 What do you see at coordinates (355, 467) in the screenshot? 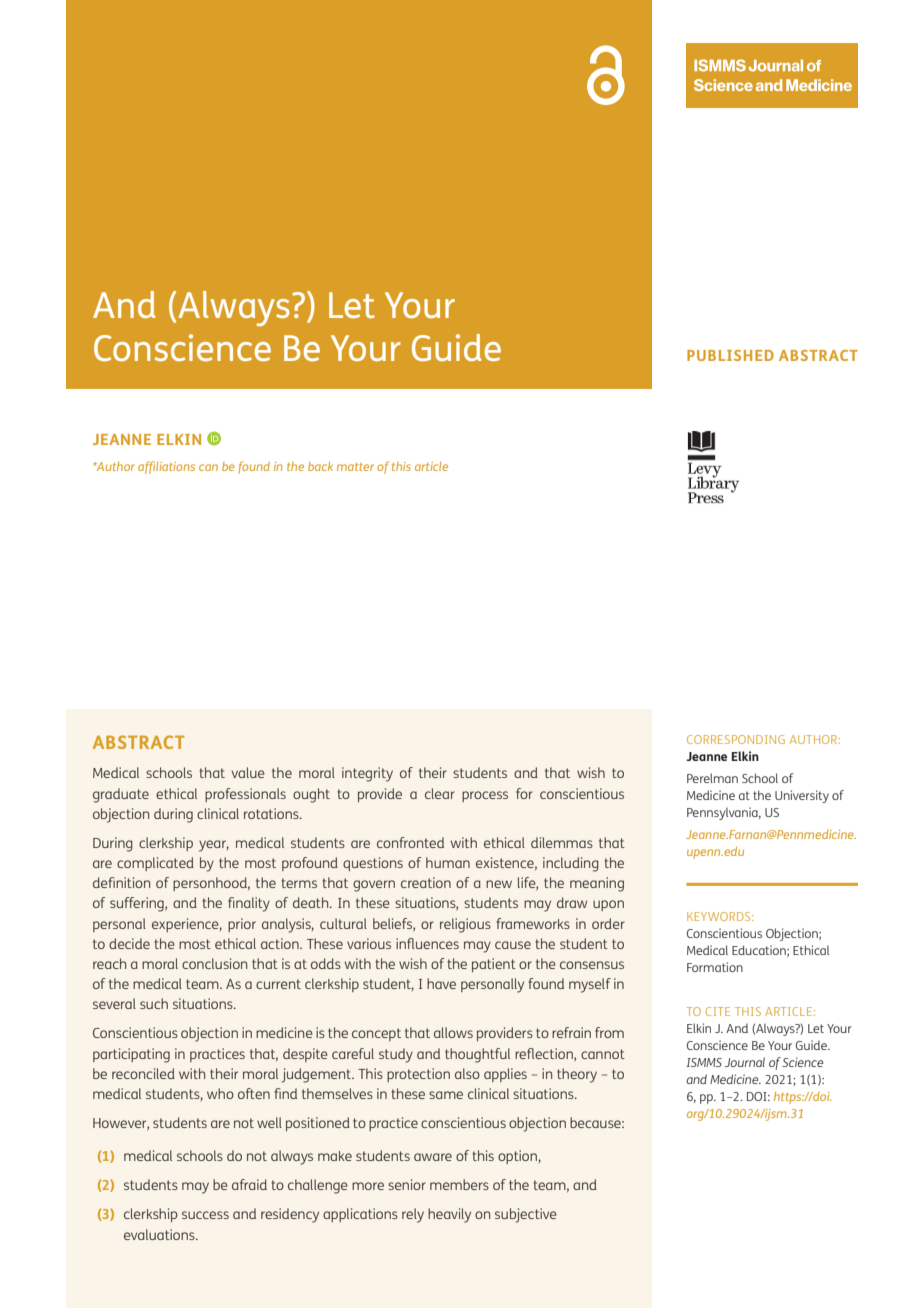
I see `matter` at bounding box center [355, 467].
